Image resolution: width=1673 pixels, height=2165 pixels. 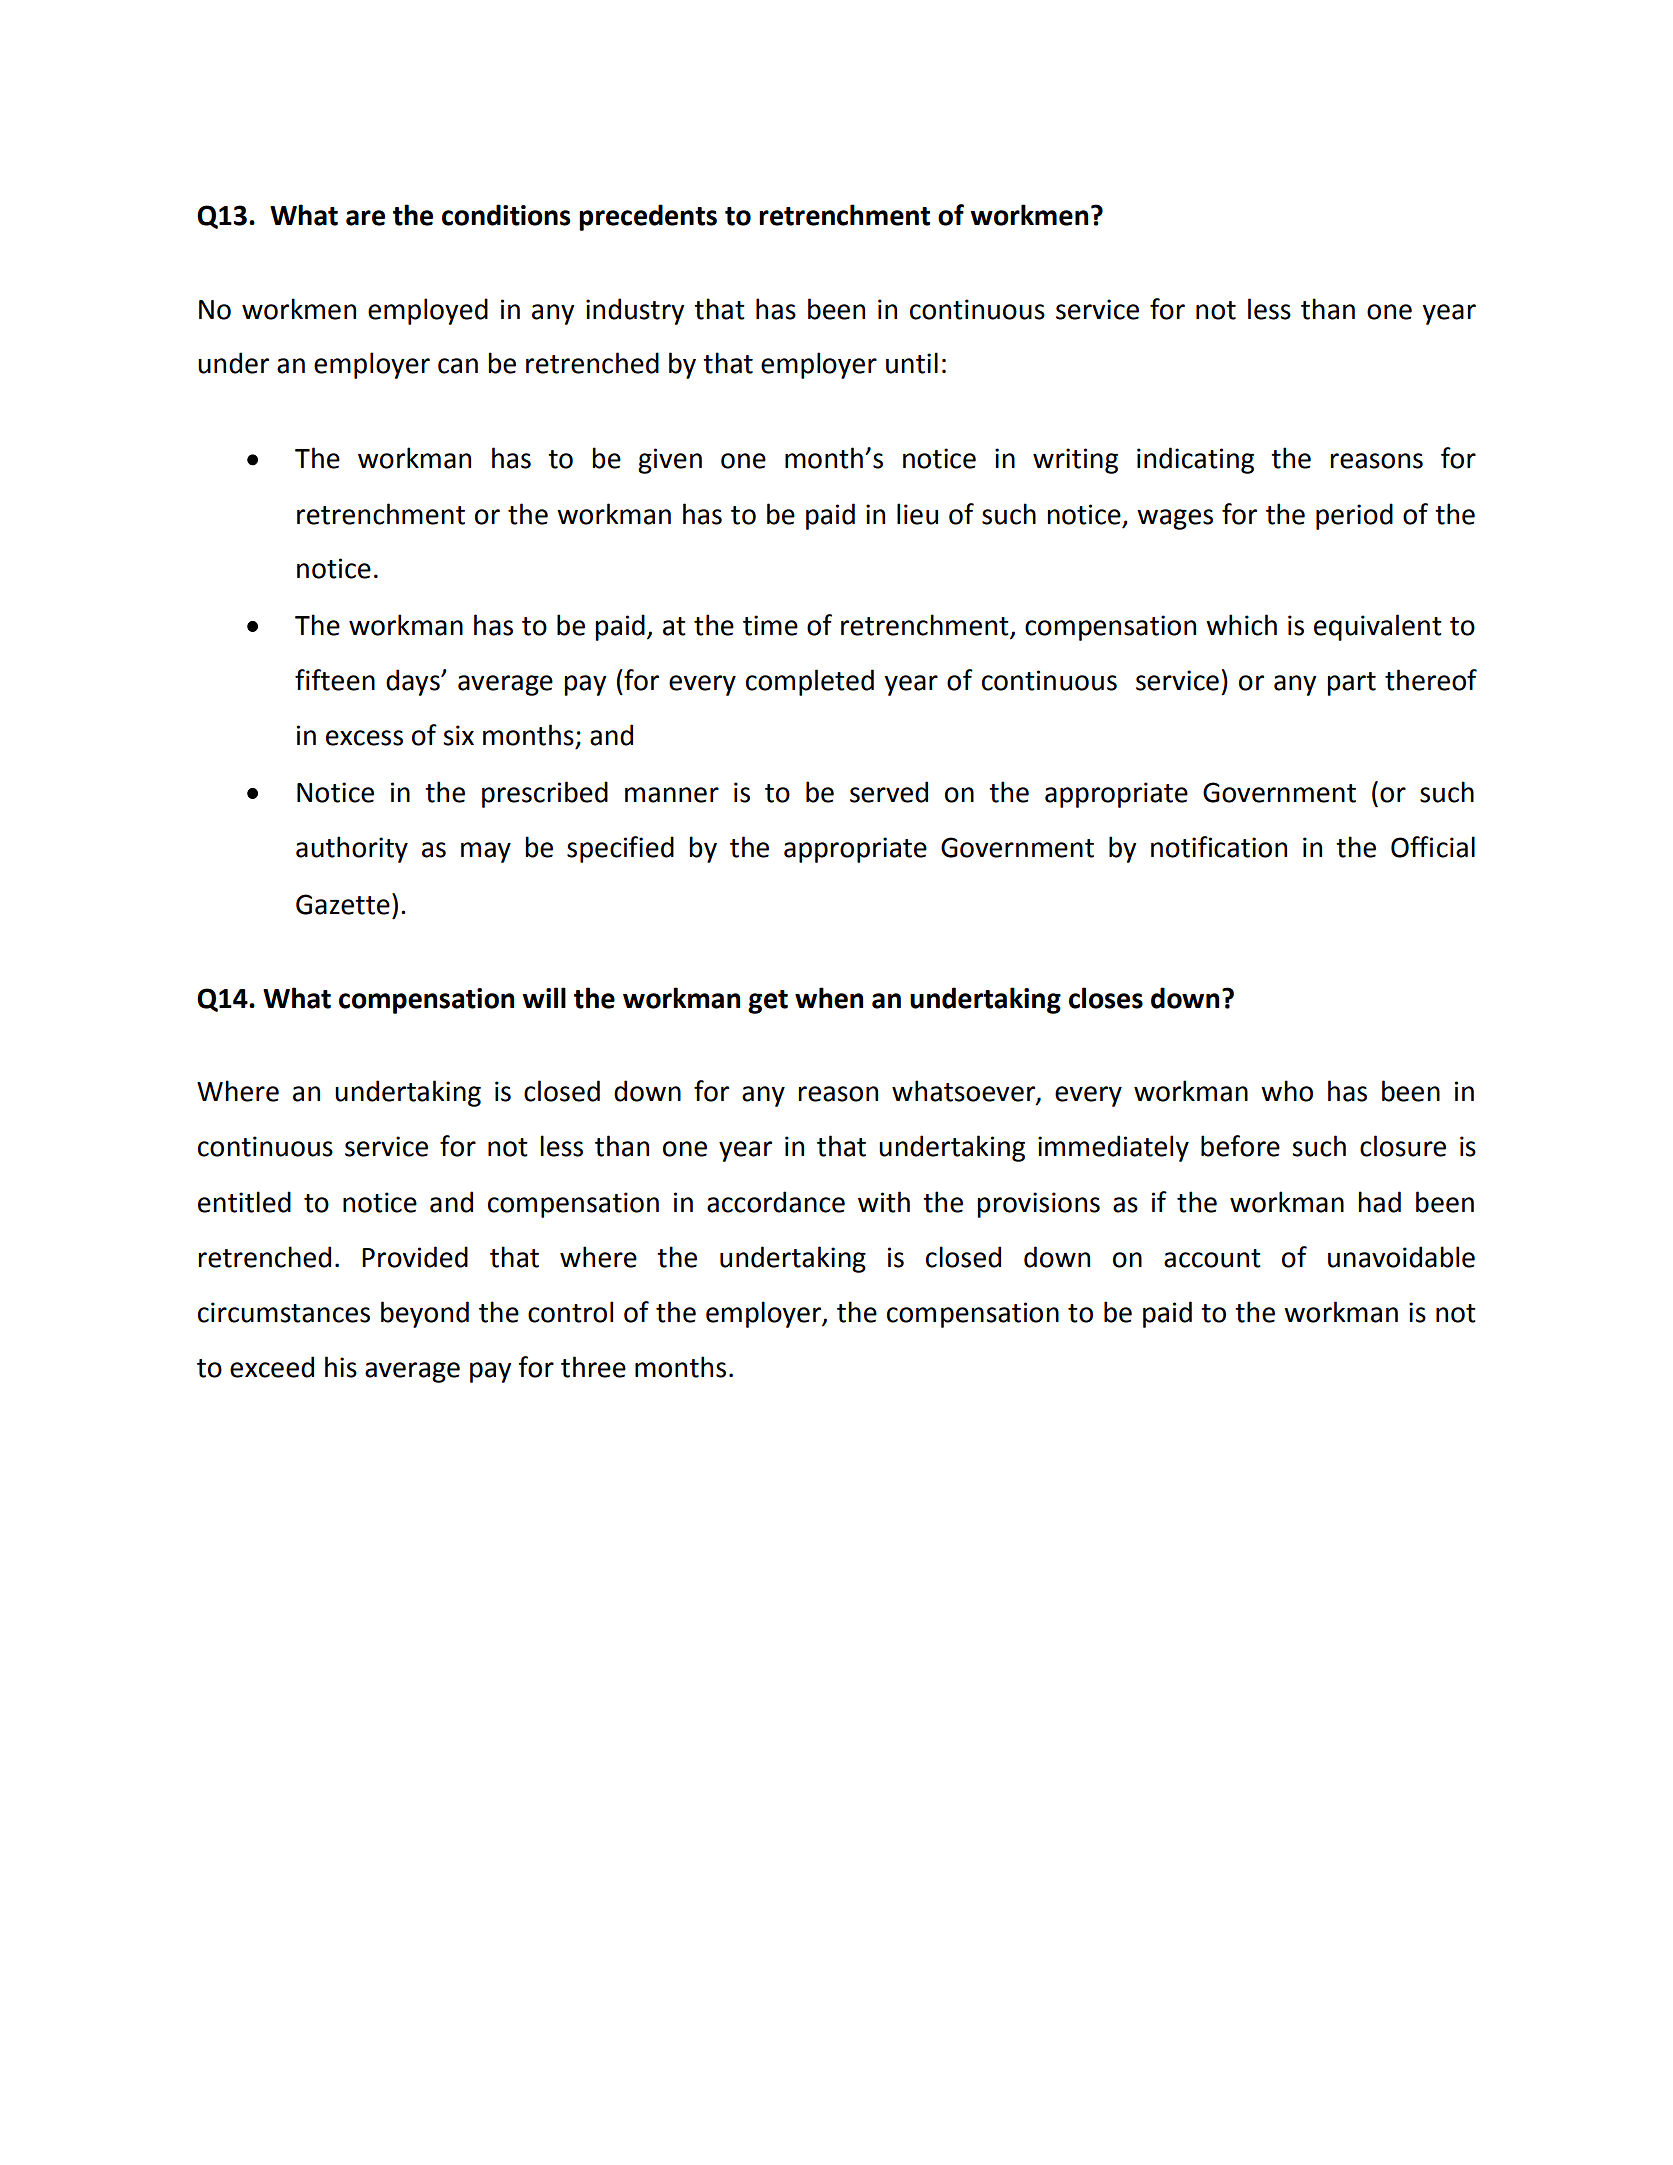 I want to click on completed, so click(x=810, y=682).
